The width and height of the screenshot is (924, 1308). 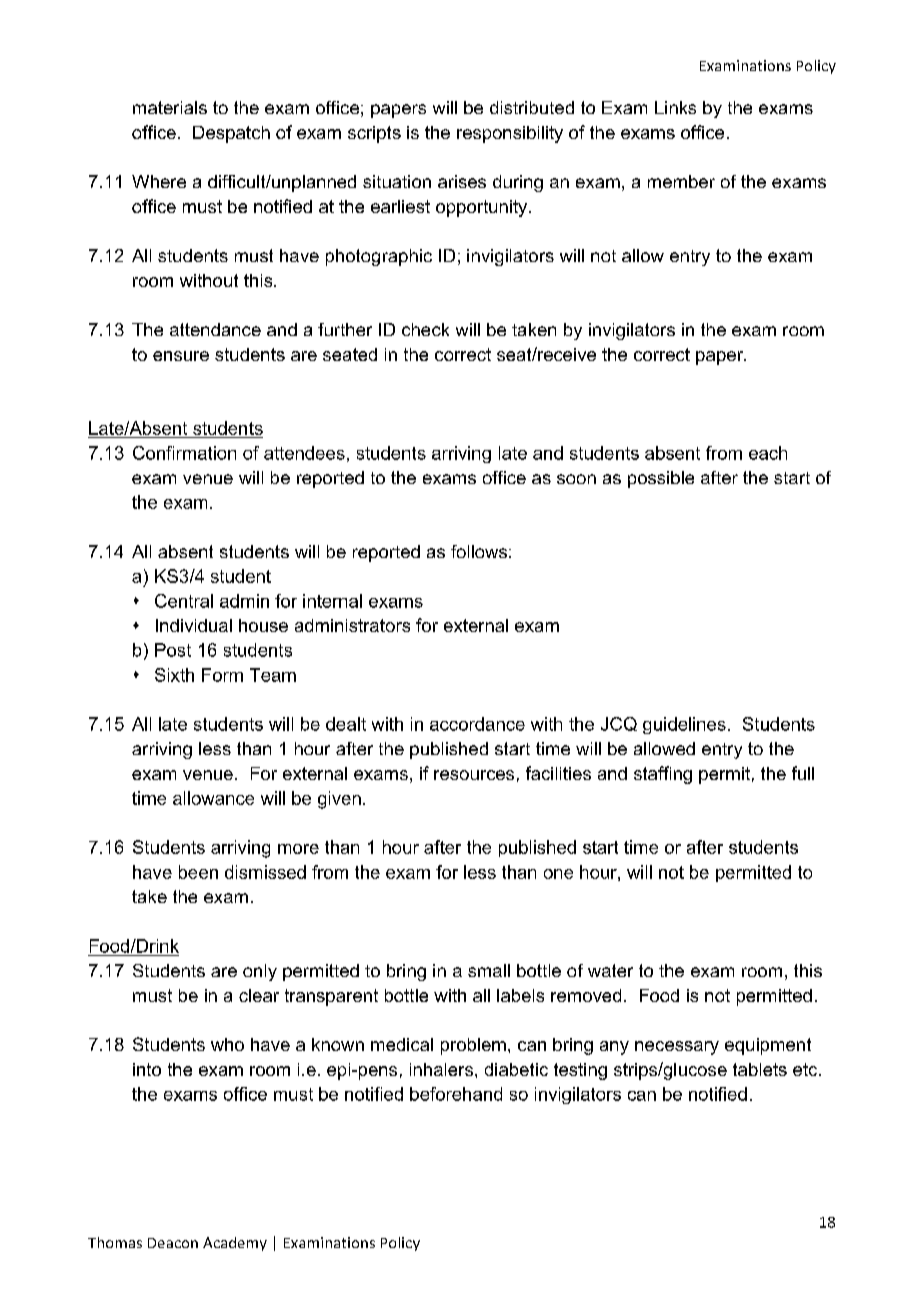 I want to click on possible, so click(x=661, y=479).
